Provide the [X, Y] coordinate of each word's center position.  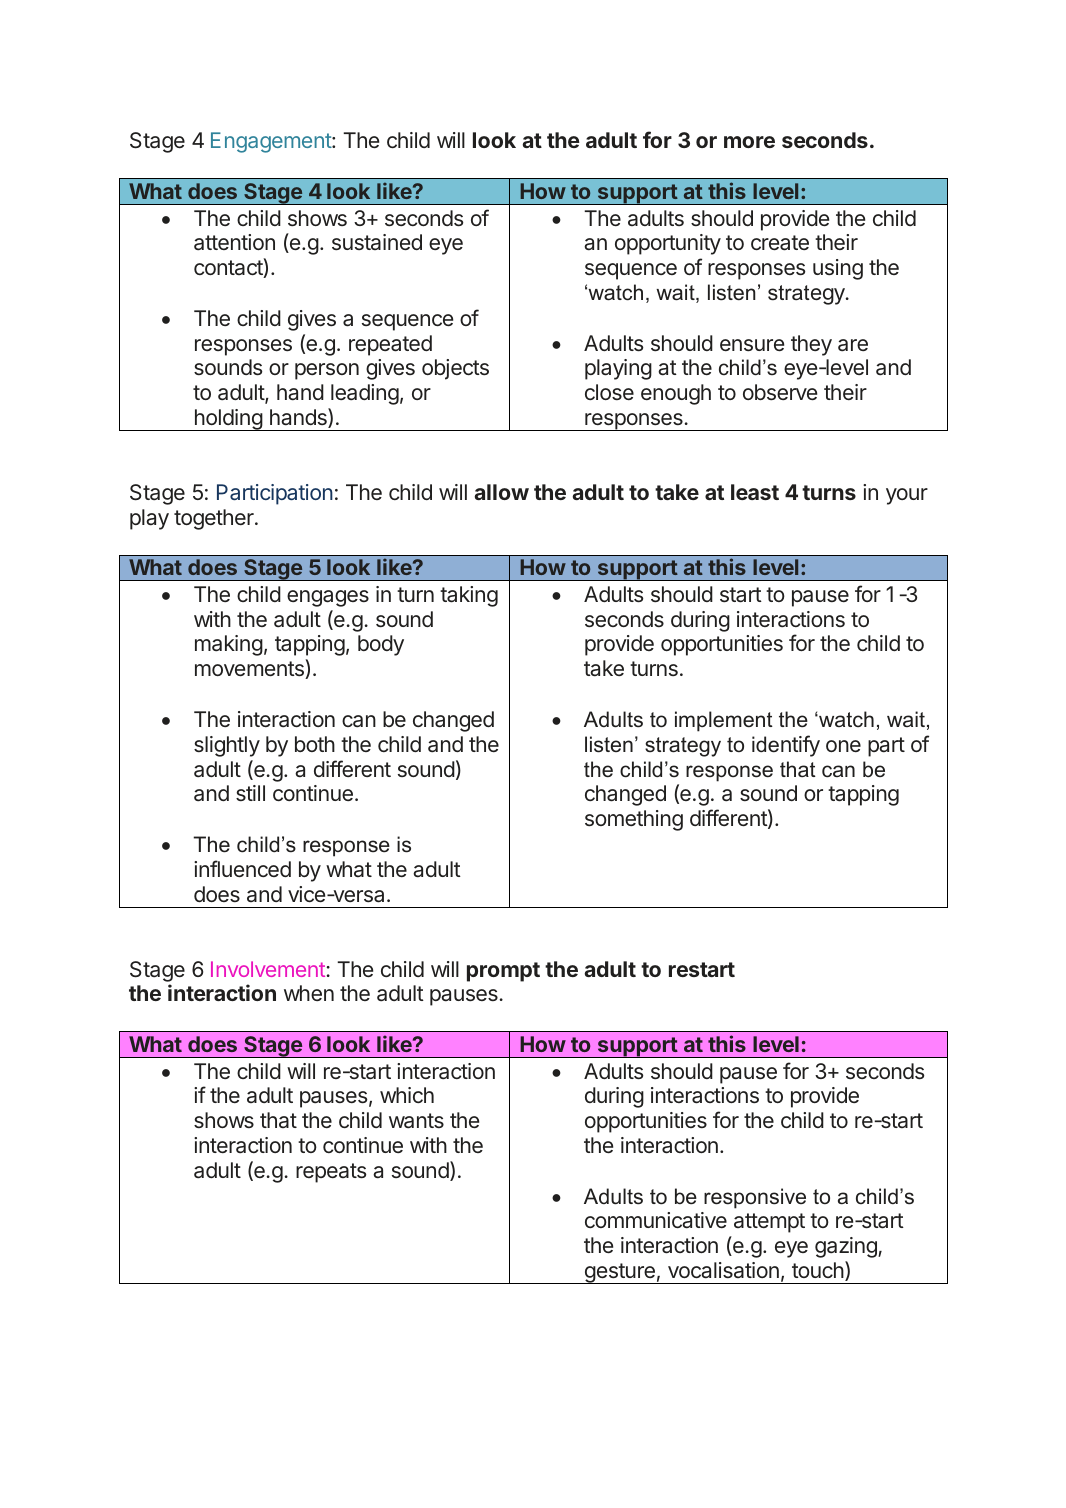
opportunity [668, 244]
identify [786, 746]
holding [228, 420]
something [634, 820]
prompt [503, 972]
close [609, 392]
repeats [331, 1173]
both [315, 744]
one [843, 746]
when [309, 993]
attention [234, 242]
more [749, 142]
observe [780, 392]
